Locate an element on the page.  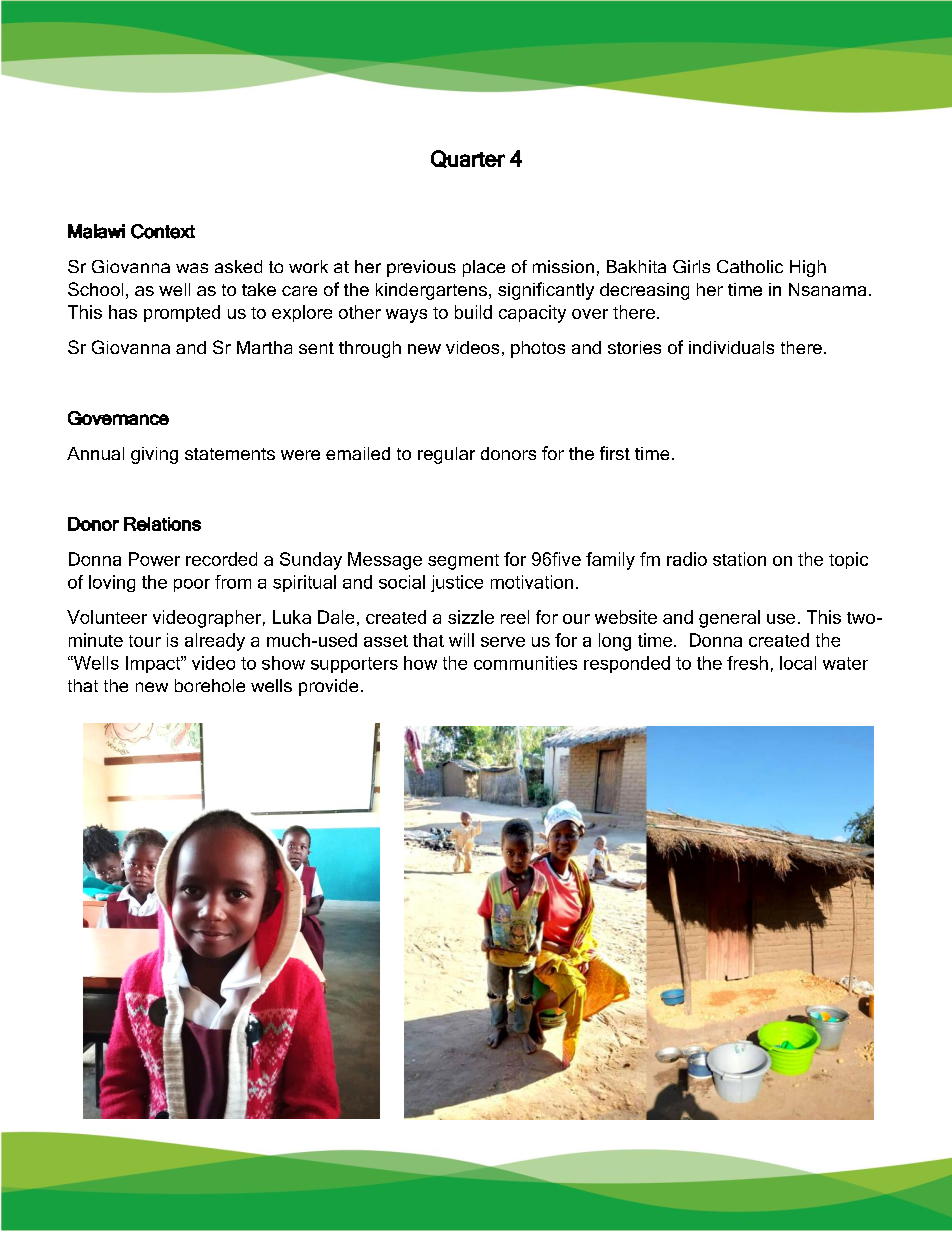
segment is located at coordinates (463, 562).
